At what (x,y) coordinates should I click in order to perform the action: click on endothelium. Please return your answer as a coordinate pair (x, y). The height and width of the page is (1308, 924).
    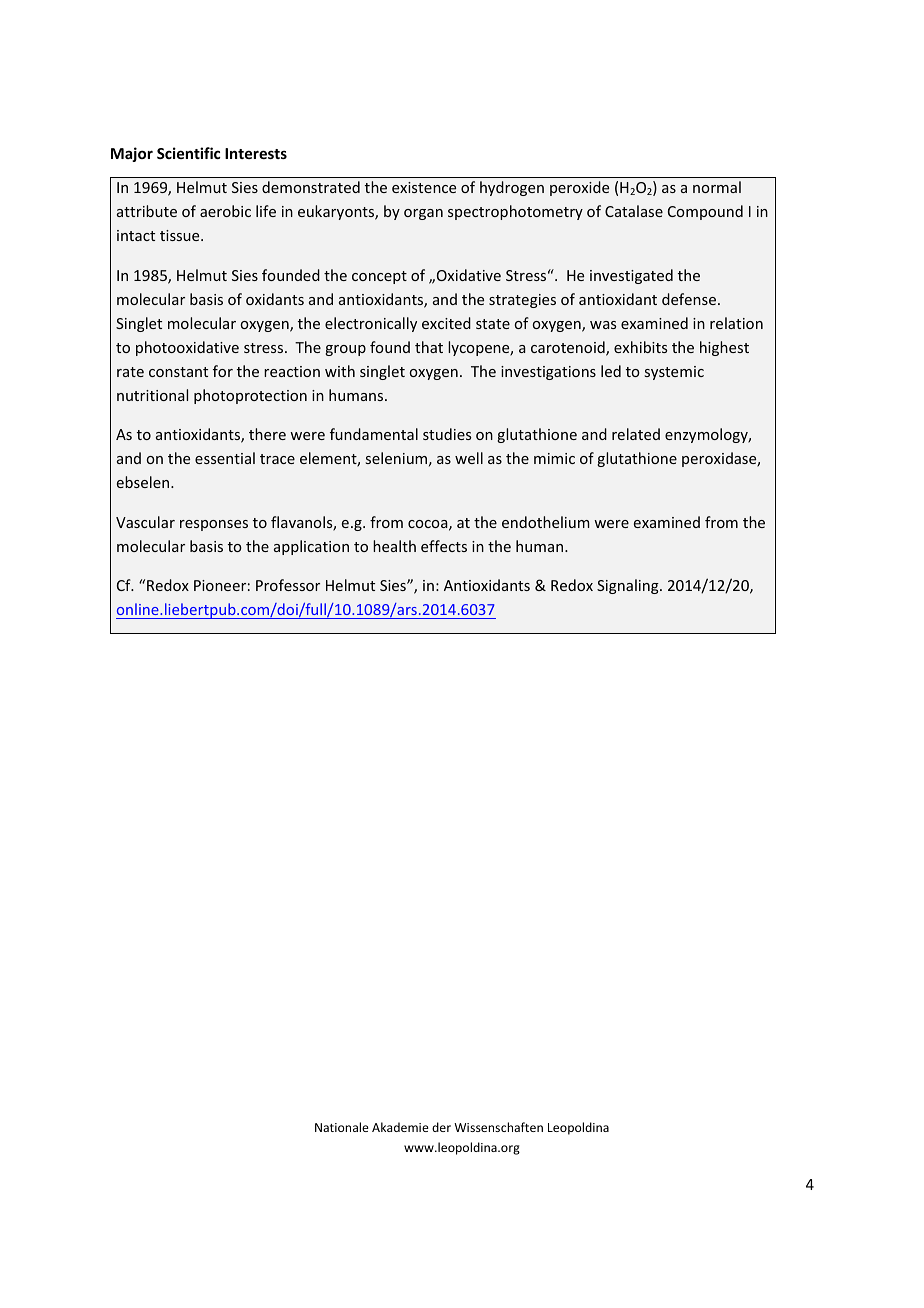
    Looking at the image, I should click on (546, 522).
